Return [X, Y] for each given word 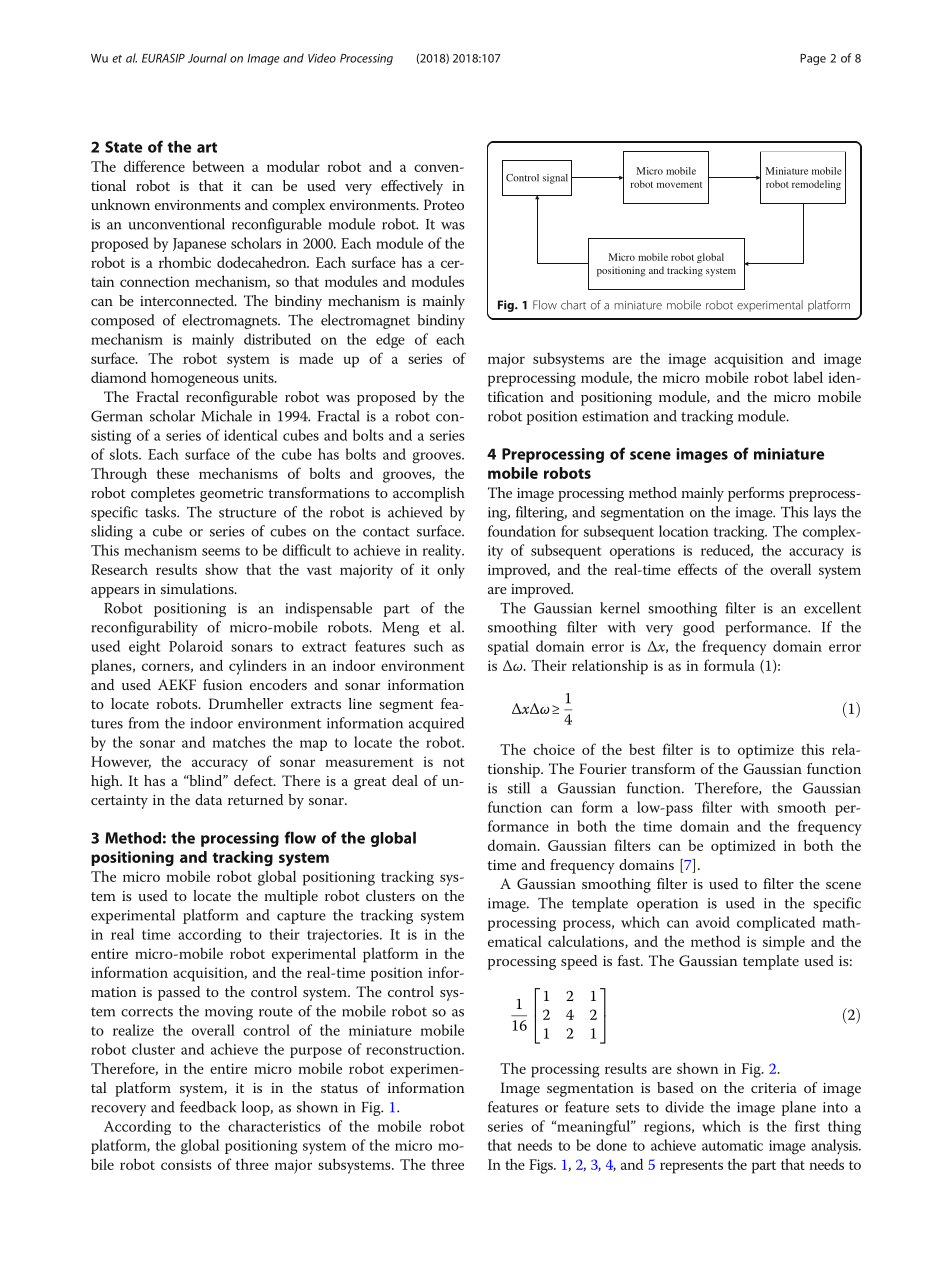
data [208, 799]
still [519, 788]
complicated [776, 923]
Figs [542, 1166]
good [699, 628]
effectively [412, 187]
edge [390, 340]
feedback [208, 1107]
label [808, 377]
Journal [207, 58]
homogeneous [195, 379]
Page [813, 59]
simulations [198, 588]
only [451, 571]
